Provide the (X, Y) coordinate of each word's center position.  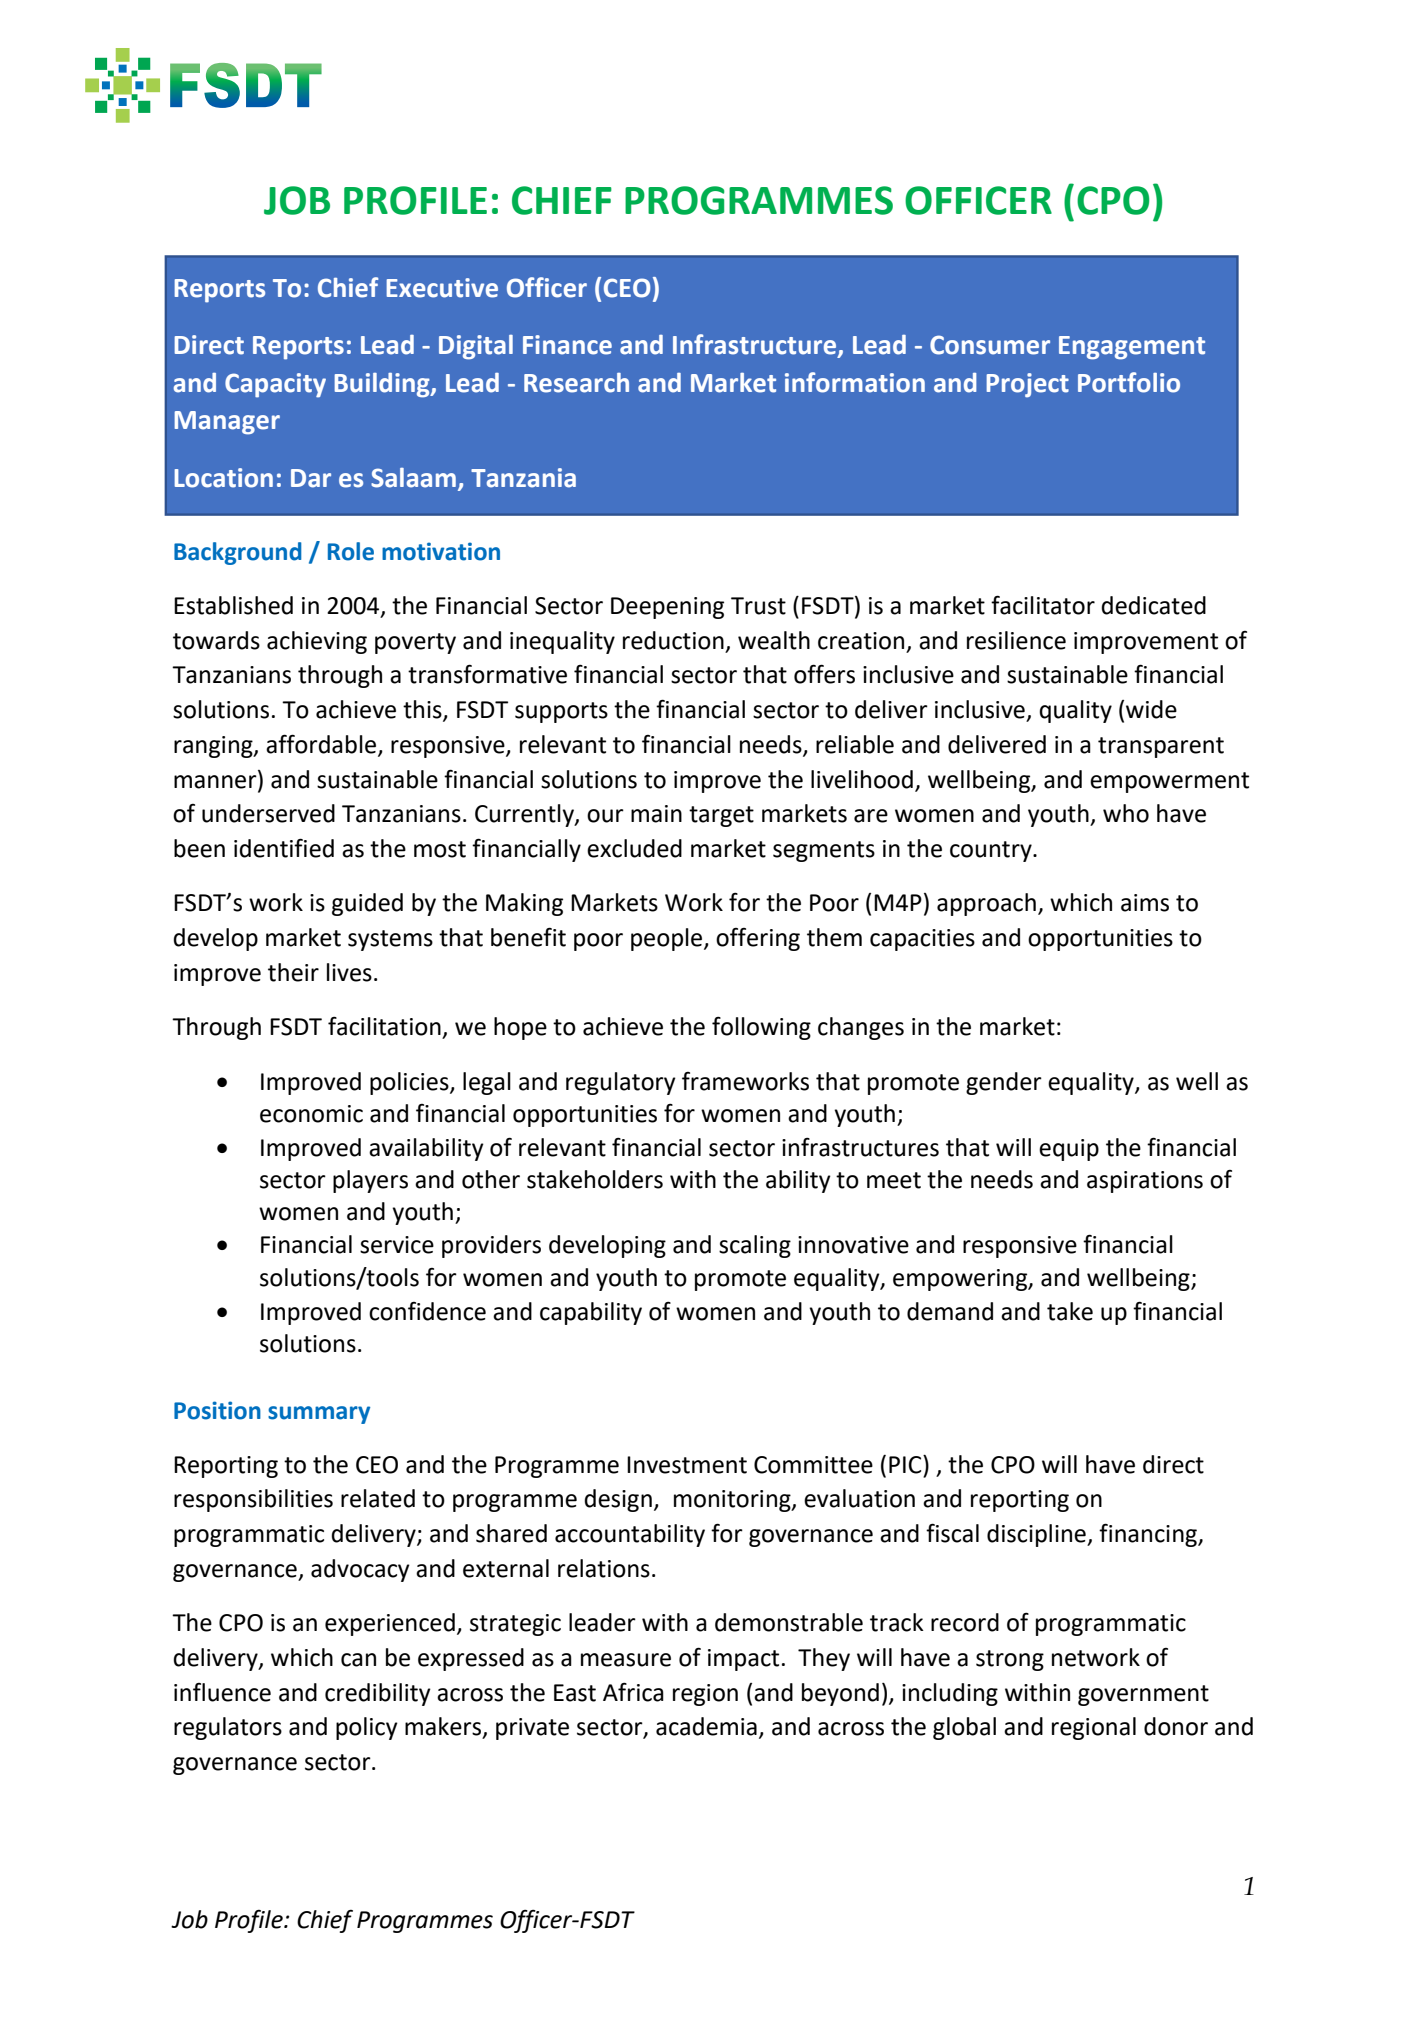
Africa (633, 1692)
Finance (567, 345)
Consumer (990, 345)
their (293, 972)
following (761, 1028)
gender (1004, 1083)
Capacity (275, 385)
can (358, 1660)
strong (1010, 1660)
